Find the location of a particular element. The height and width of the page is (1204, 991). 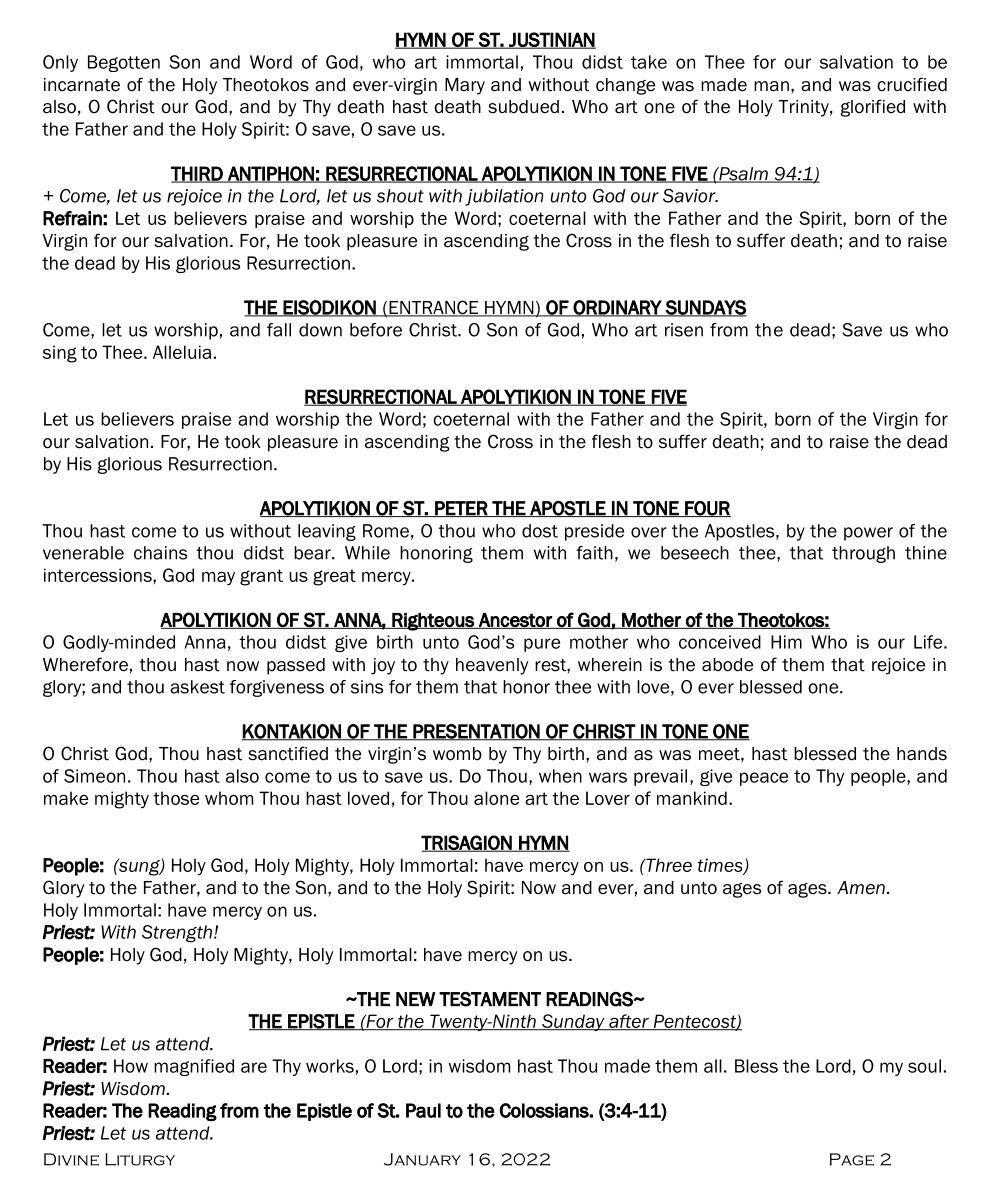

Mary is located at coordinates (465, 86).
